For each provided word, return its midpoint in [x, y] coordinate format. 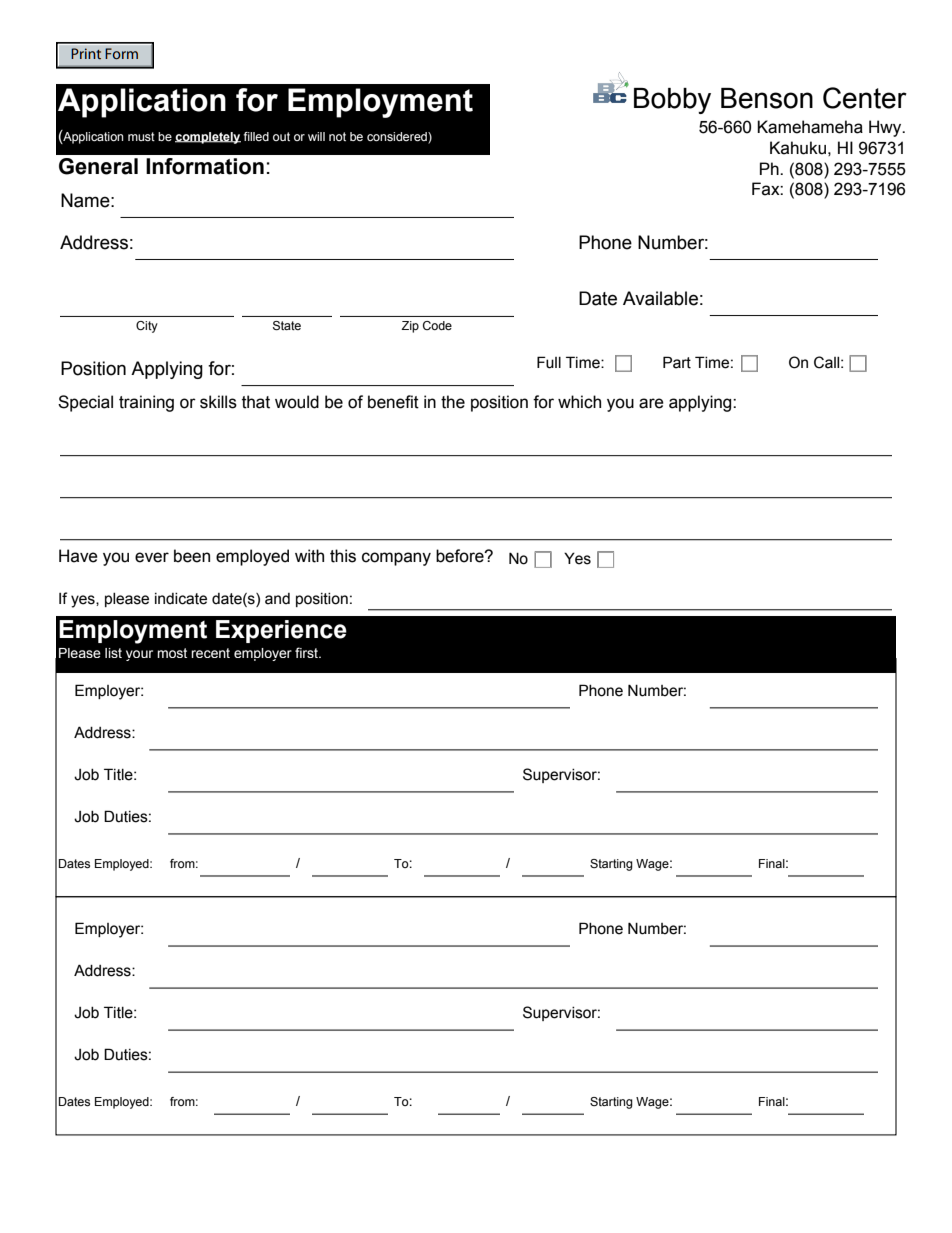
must [141, 136]
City [147, 327]
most [172, 653]
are [651, 403]
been [192, 556]
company [396, 559]
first [307, 652]
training [146, 403]
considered [398, 136]
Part [677, 362]
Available [660, 298]
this [343, 556]
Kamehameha [810, 127]
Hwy [886, 128]
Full [549, 362]
